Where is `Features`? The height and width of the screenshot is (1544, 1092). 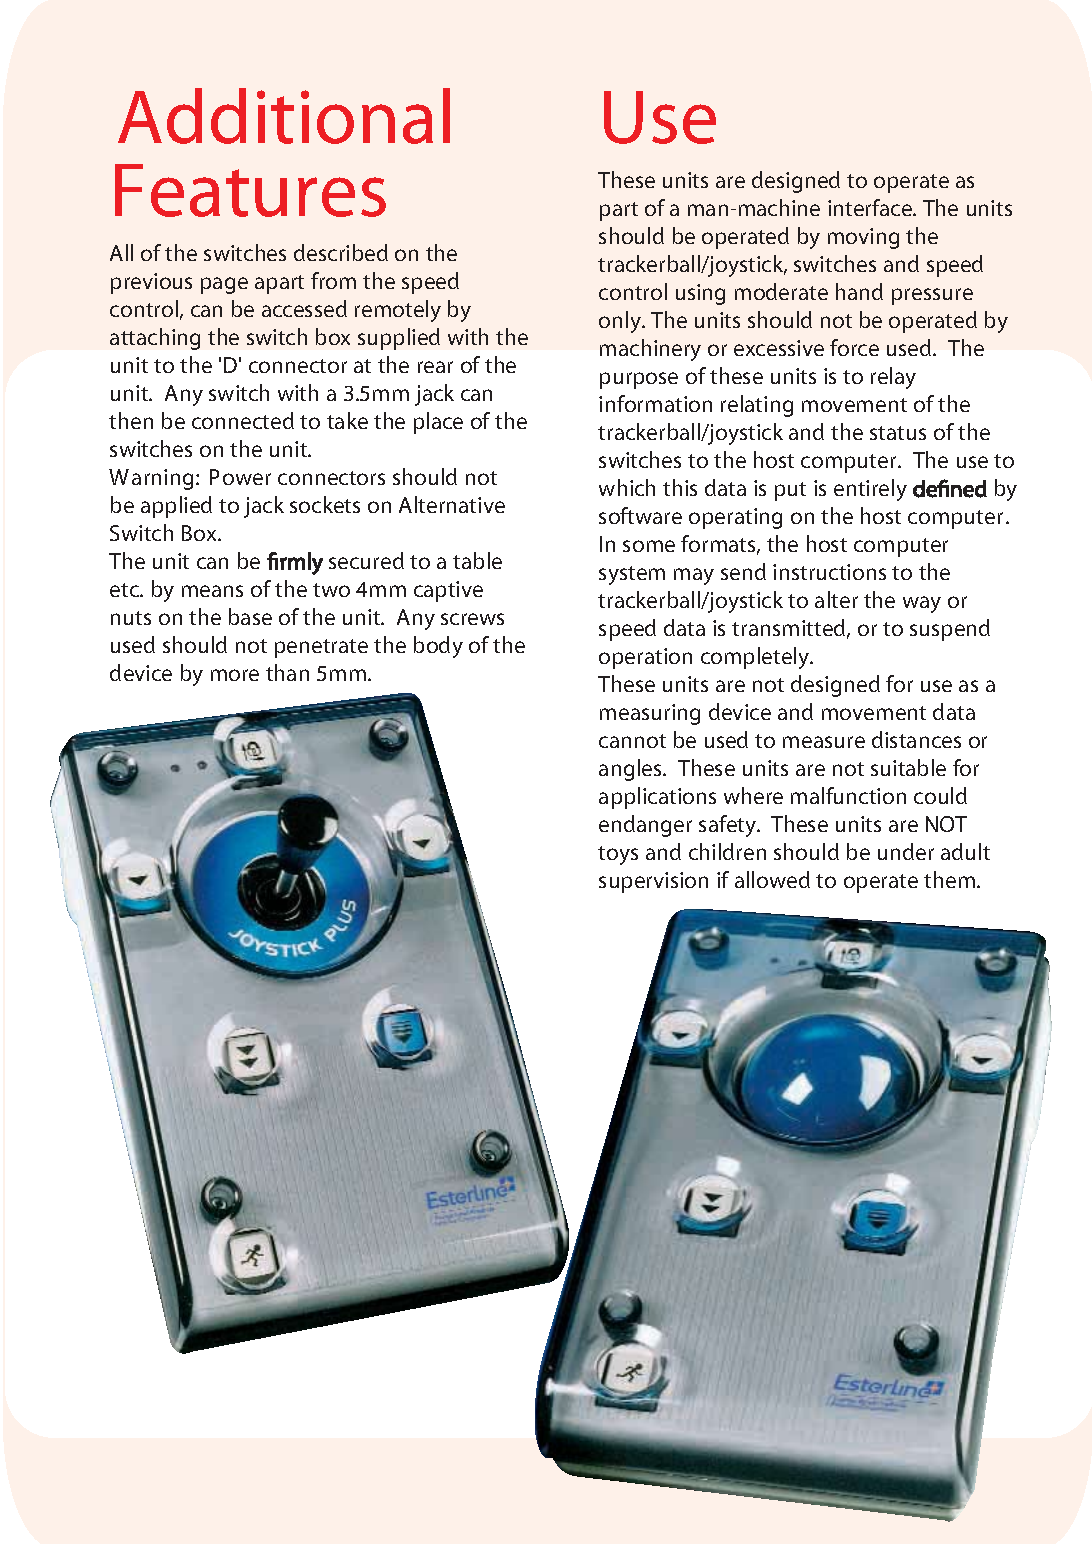 Features is located at coordinates (250, 190).
